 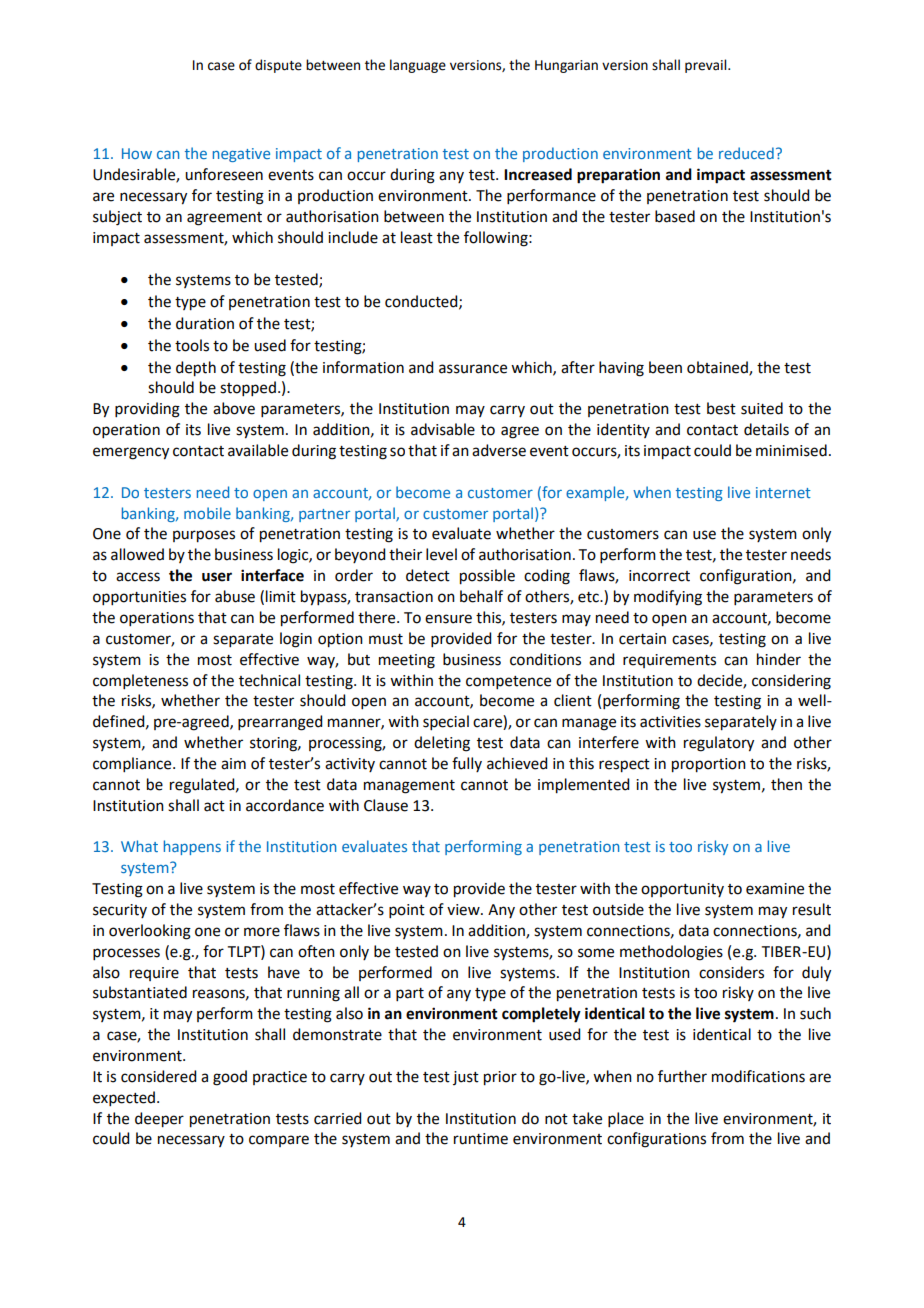 What do you see at coordinates (467, 764) in the page?
I see `fully` at bounding box center [467, 764].
